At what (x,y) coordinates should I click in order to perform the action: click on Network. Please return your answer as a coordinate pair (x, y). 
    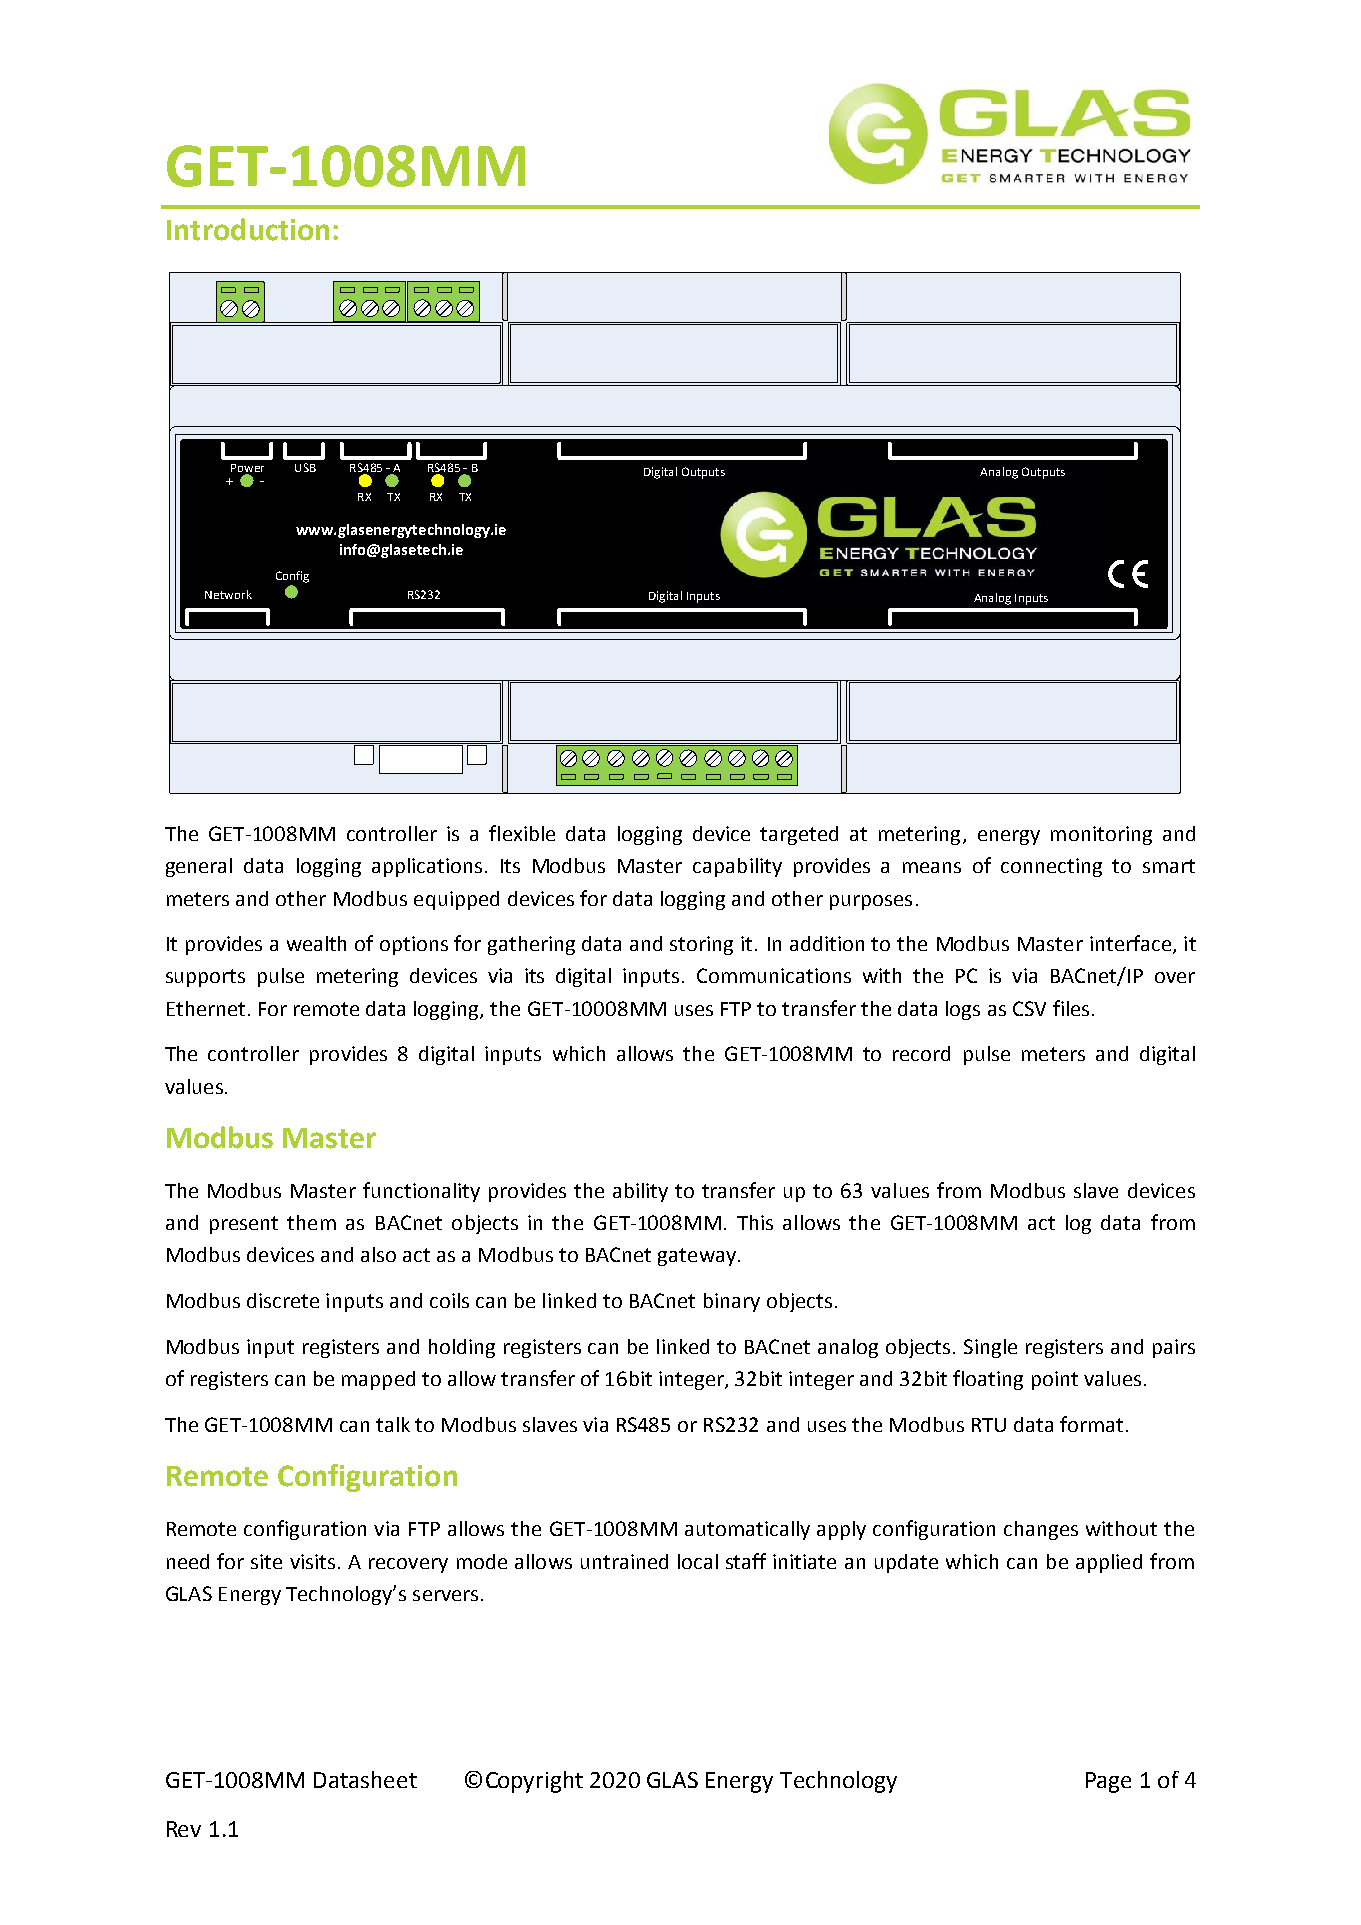
    Looking at the image, I should click on (228, 594).
